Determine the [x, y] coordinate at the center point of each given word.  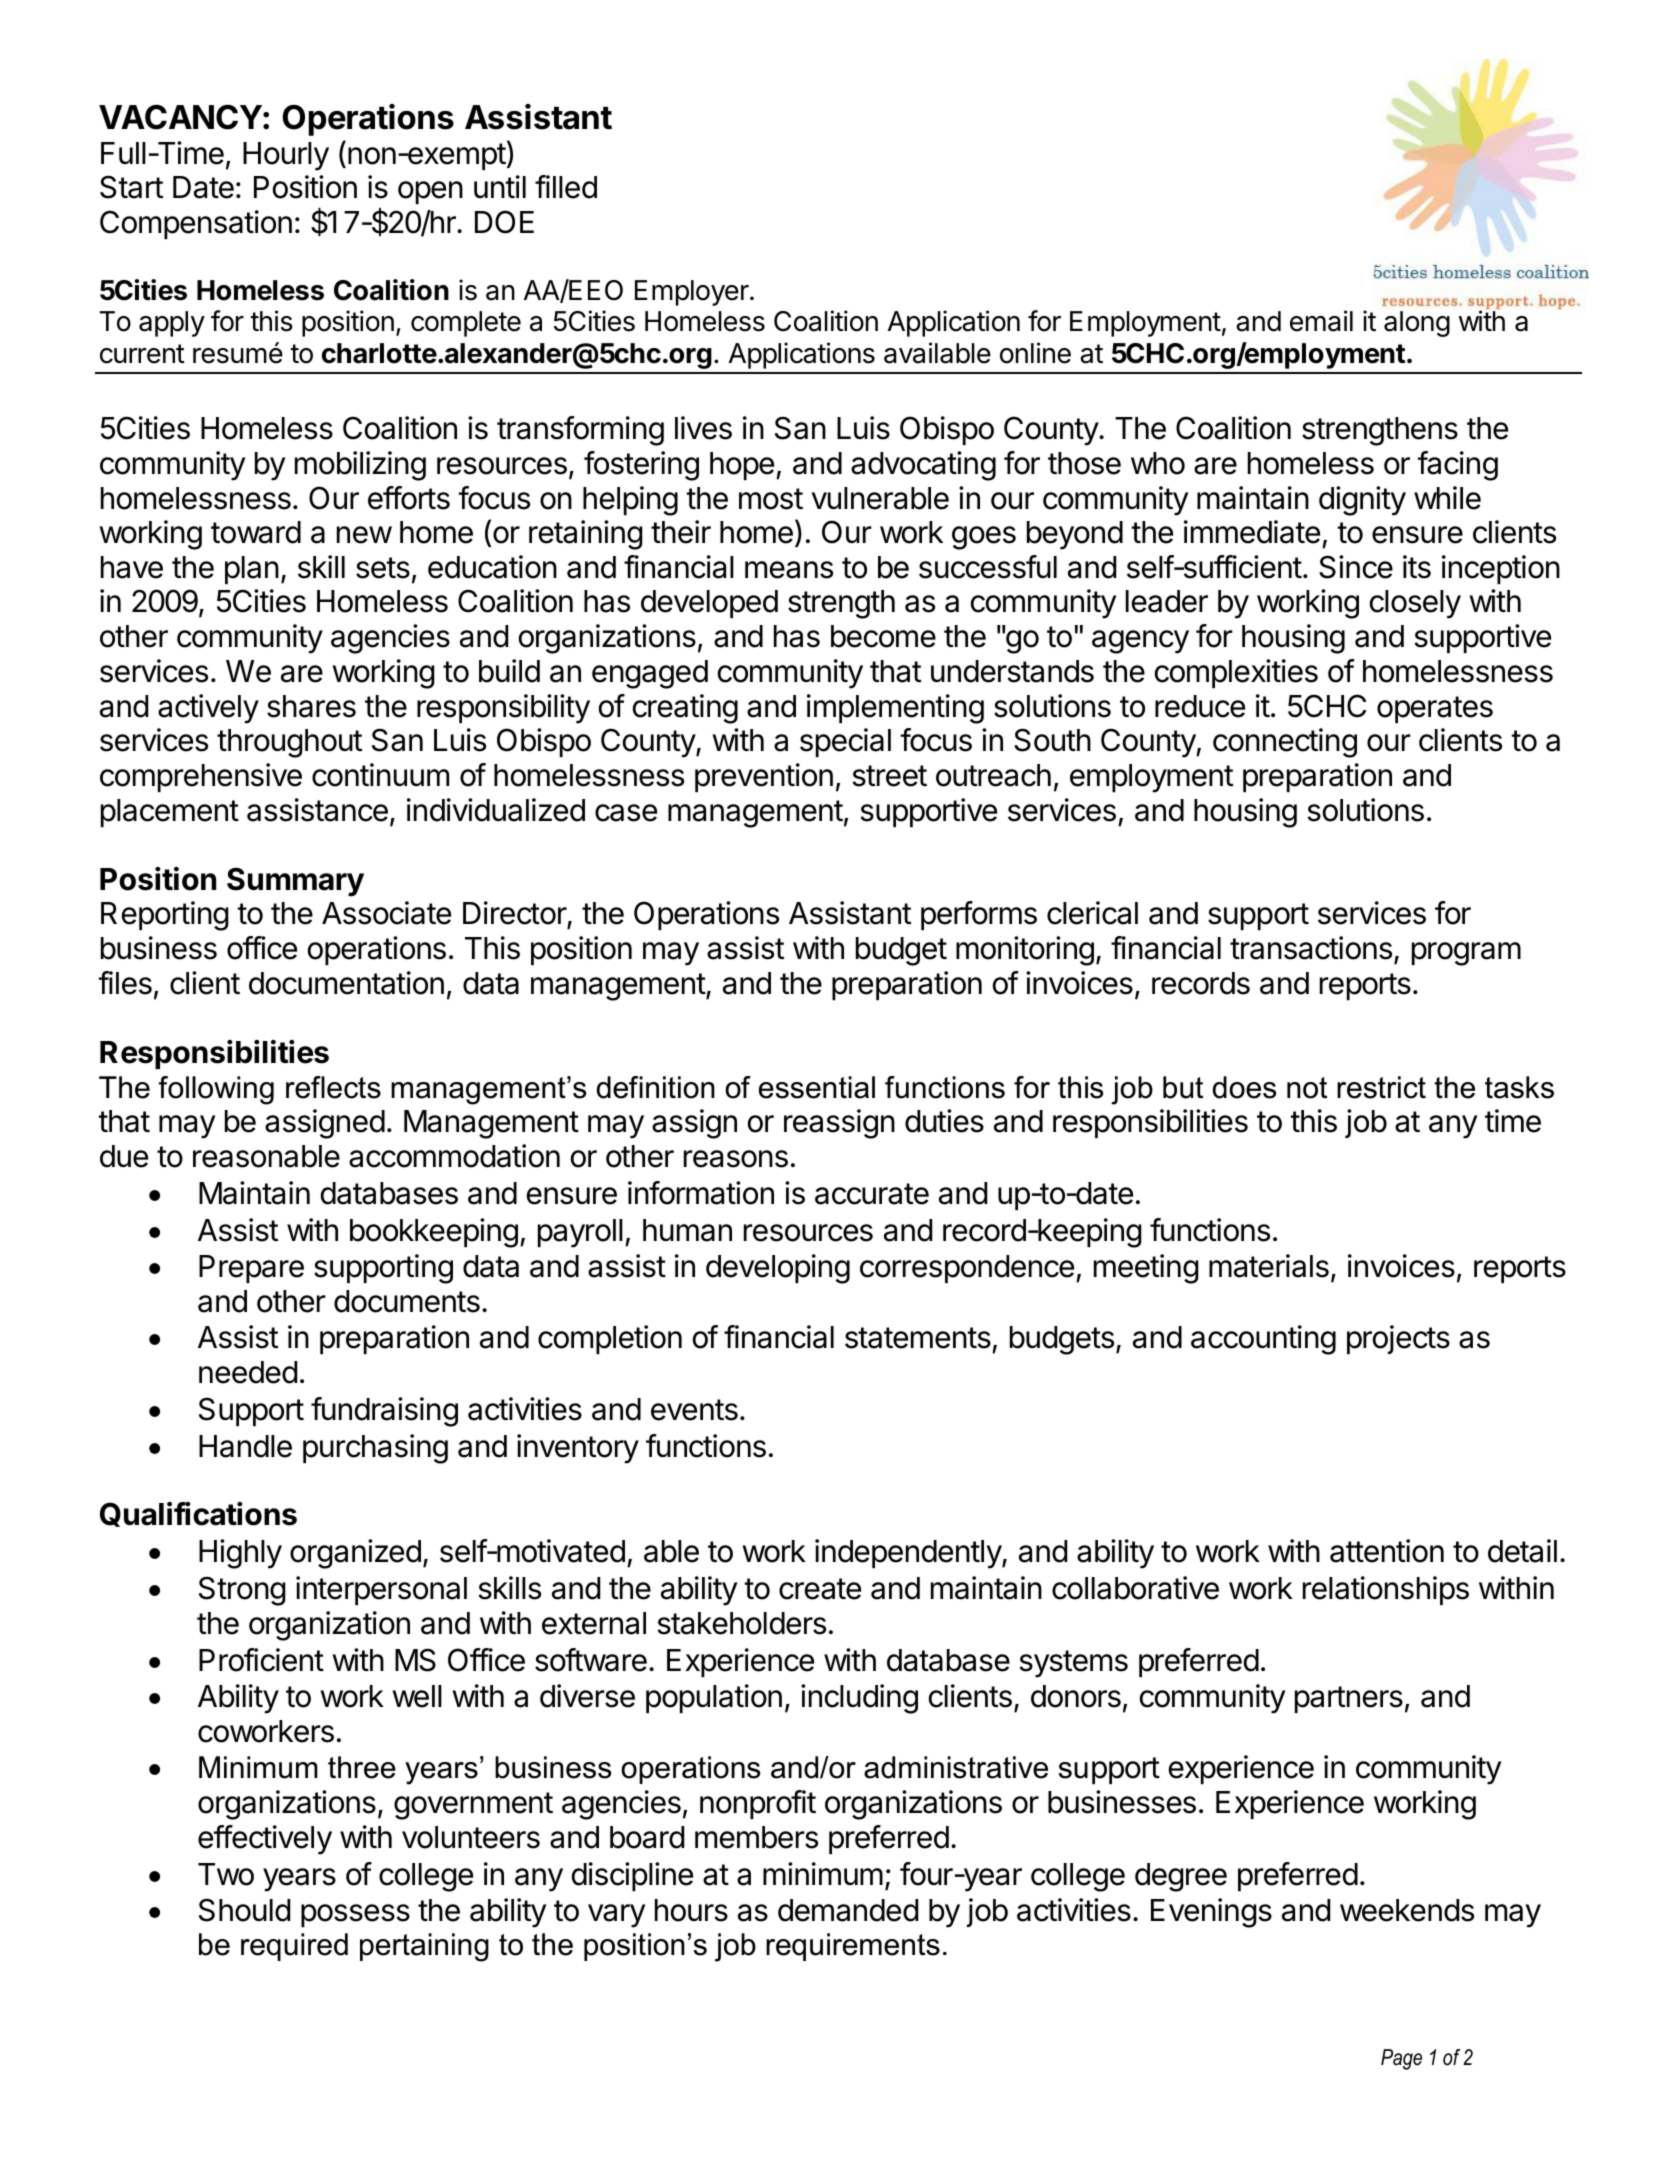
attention [1387, 1551]
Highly [240, 1554]
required [294, 1947]
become [883, 636]
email [1321, 321]
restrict [1381, 1087]
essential [817, 1087]
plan [252, 570]
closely [1415, 604]
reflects [333, 1087]
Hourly [286, 156]
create [820, 1589]
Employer [693, 293]
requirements [853, 1947]
